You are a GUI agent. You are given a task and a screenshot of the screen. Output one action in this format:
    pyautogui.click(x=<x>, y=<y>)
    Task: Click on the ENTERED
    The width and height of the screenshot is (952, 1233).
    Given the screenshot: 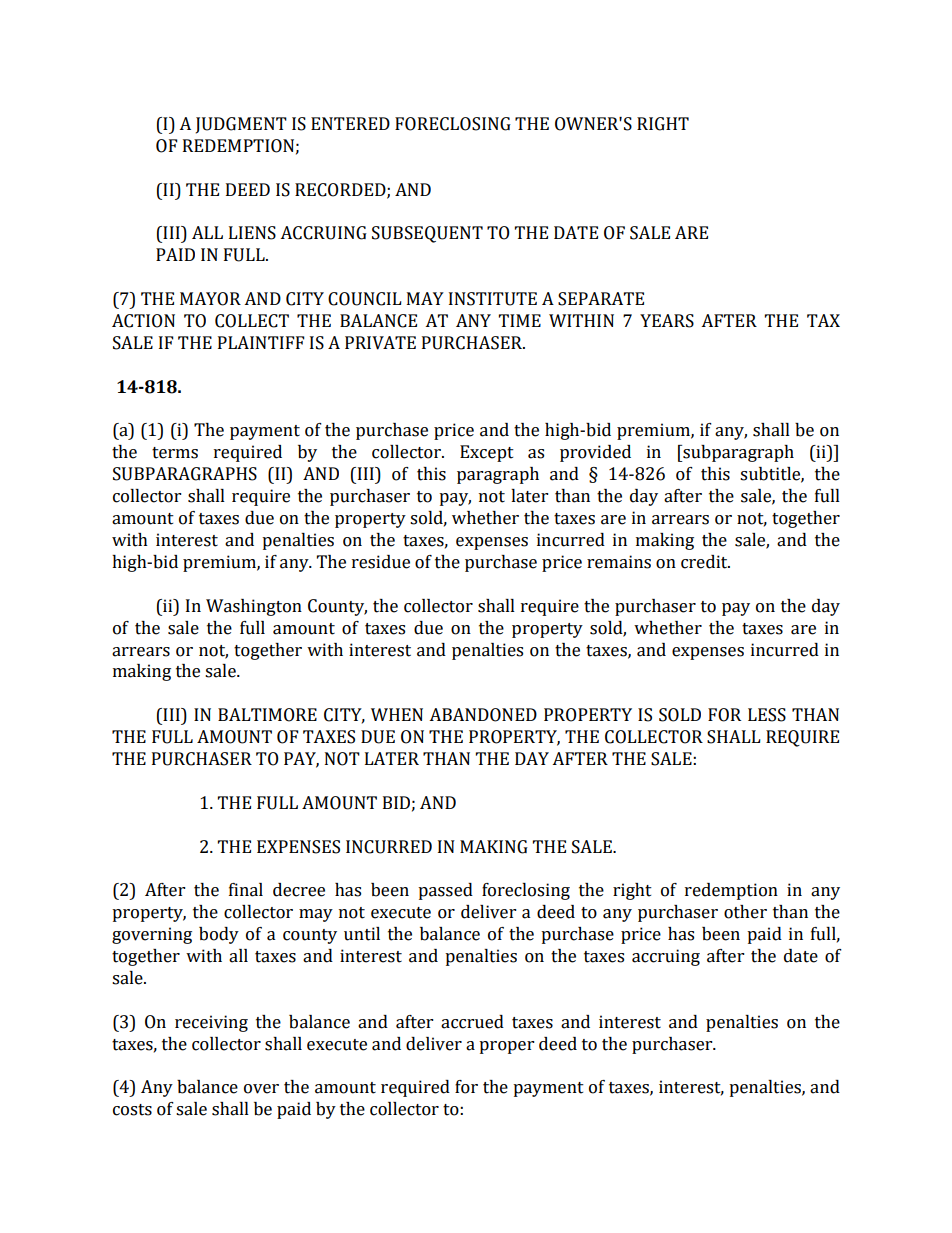 What is the action you would take?
    pyautogui.click(x=350, y=123)
